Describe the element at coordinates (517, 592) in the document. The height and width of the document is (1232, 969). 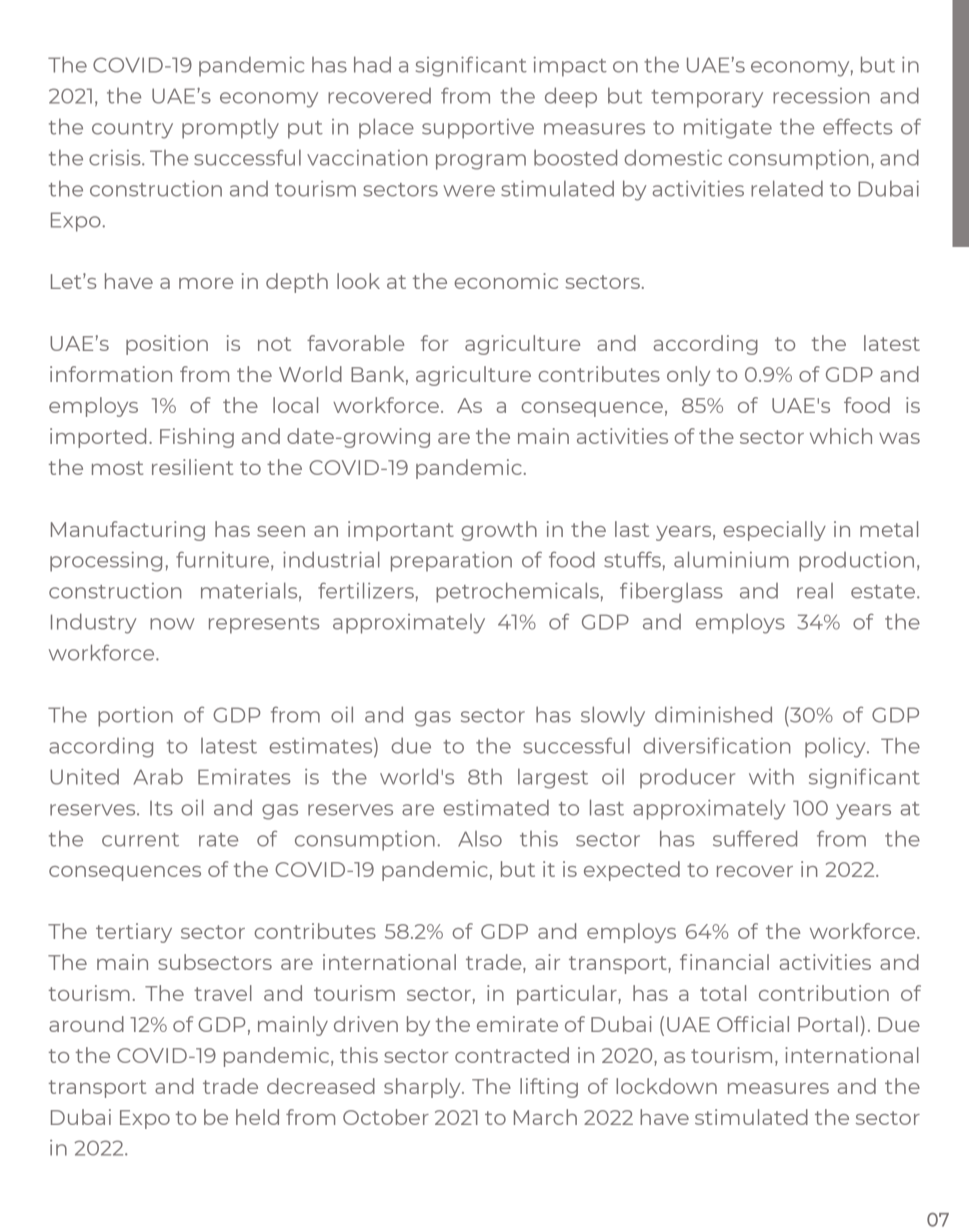
I see `petrochemicals` at that location.
